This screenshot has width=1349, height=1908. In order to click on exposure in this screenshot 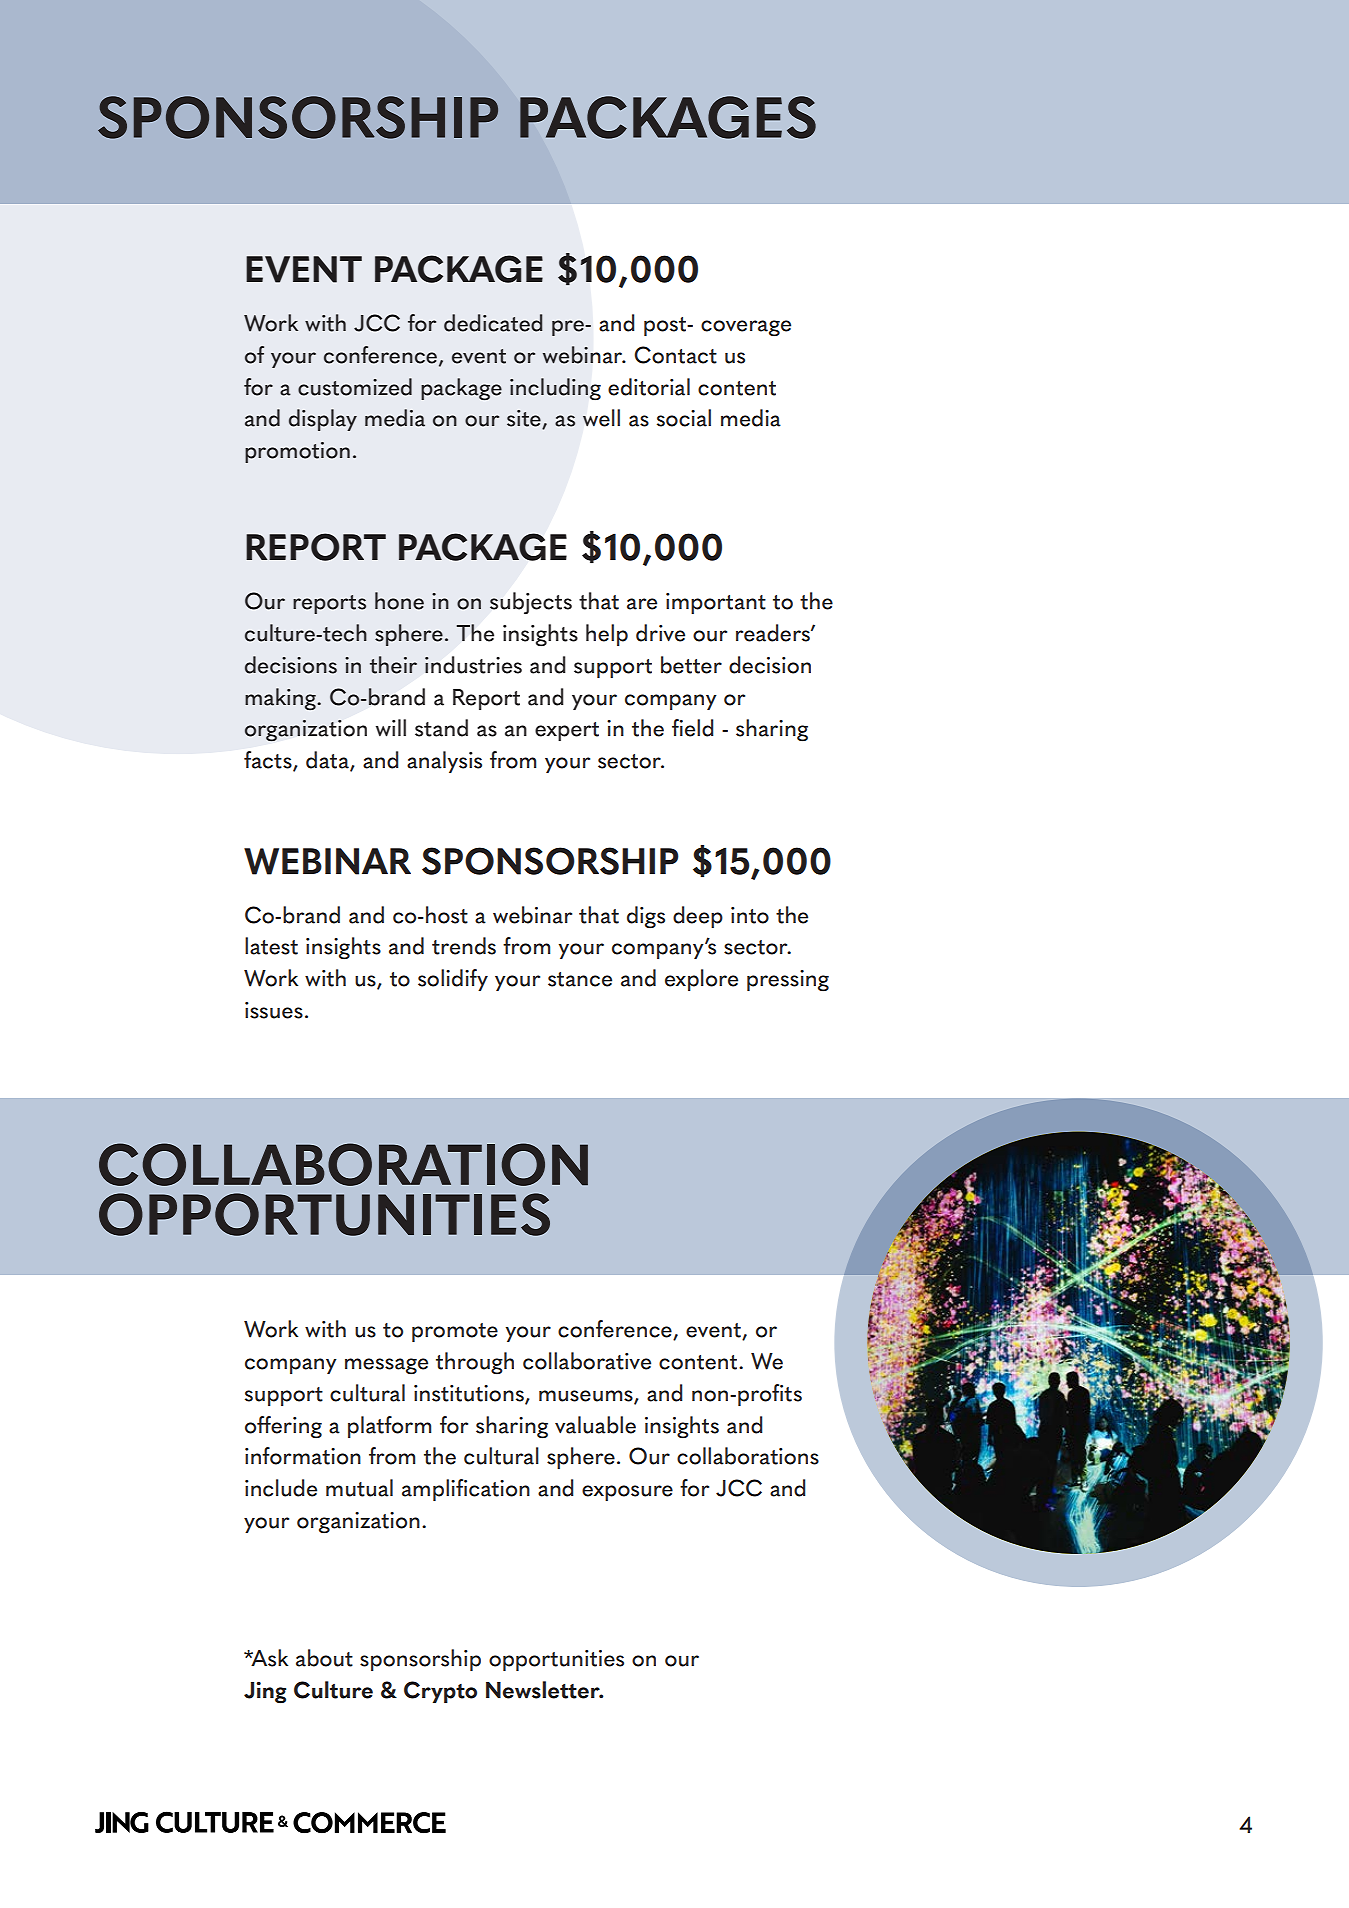, I will do `click(627, 1493)`.
